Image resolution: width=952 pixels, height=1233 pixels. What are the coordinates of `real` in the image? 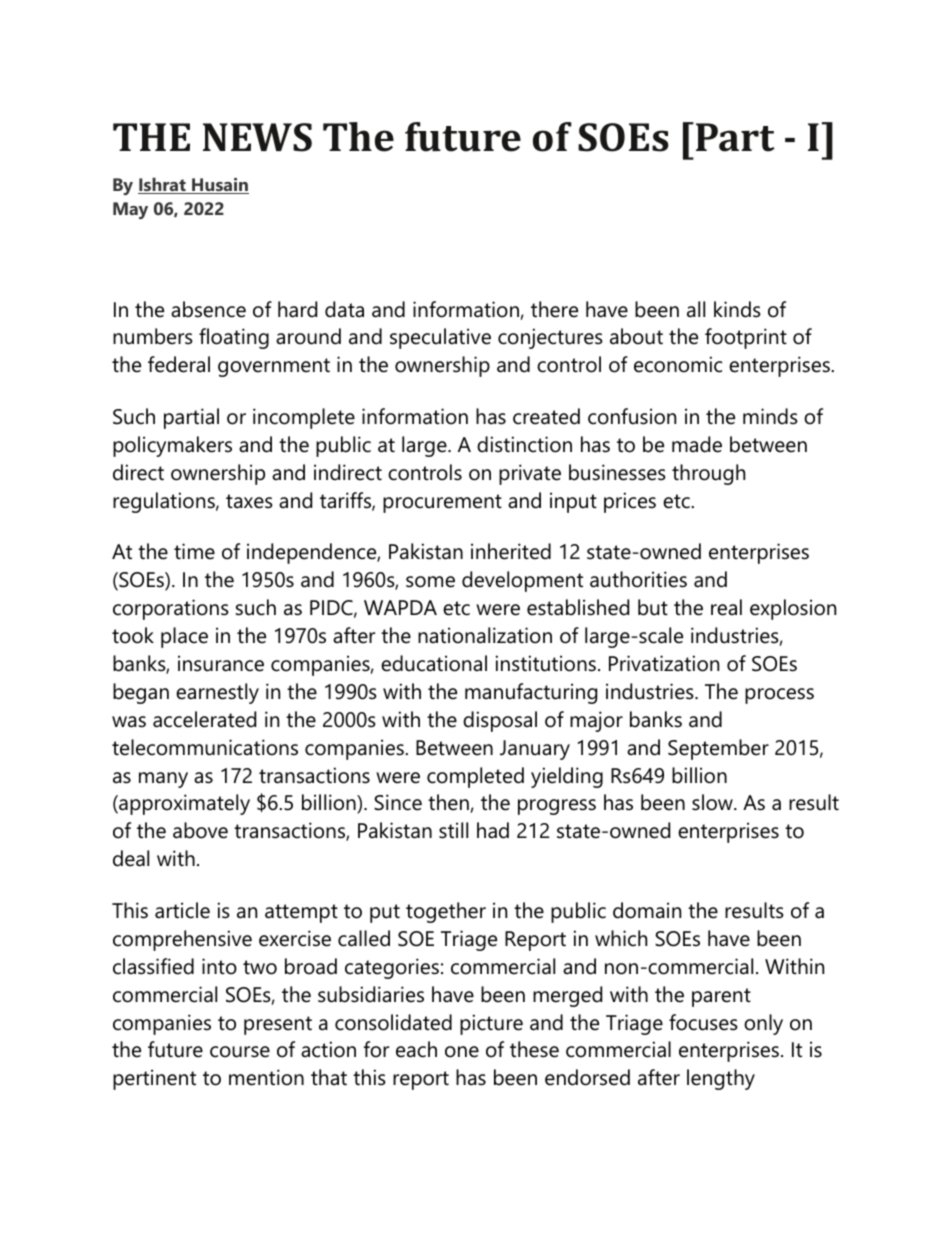 It's located at (726, 607).
